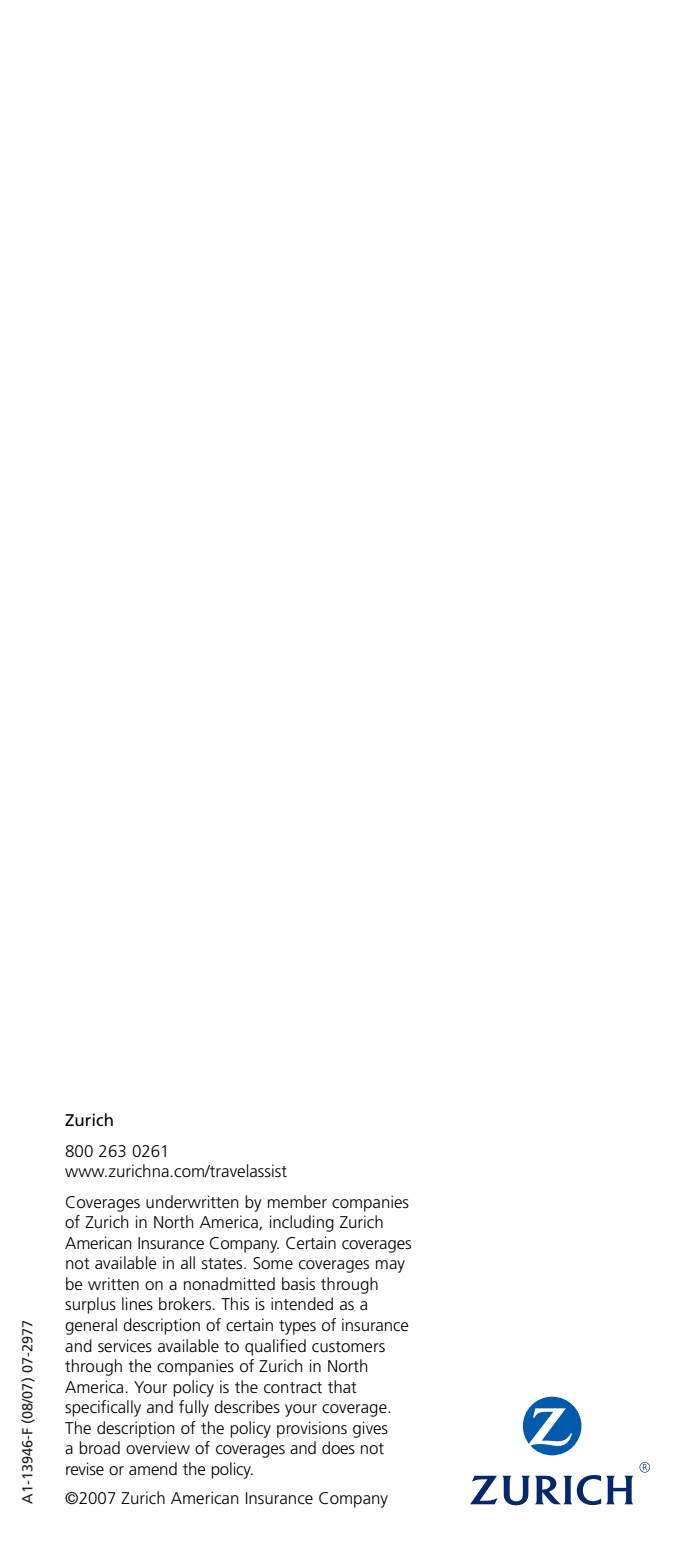 The width and height of the image is (696, 1568). Describe the element at coordinates (348, 1347) in the image. I see `customers` at that location.
